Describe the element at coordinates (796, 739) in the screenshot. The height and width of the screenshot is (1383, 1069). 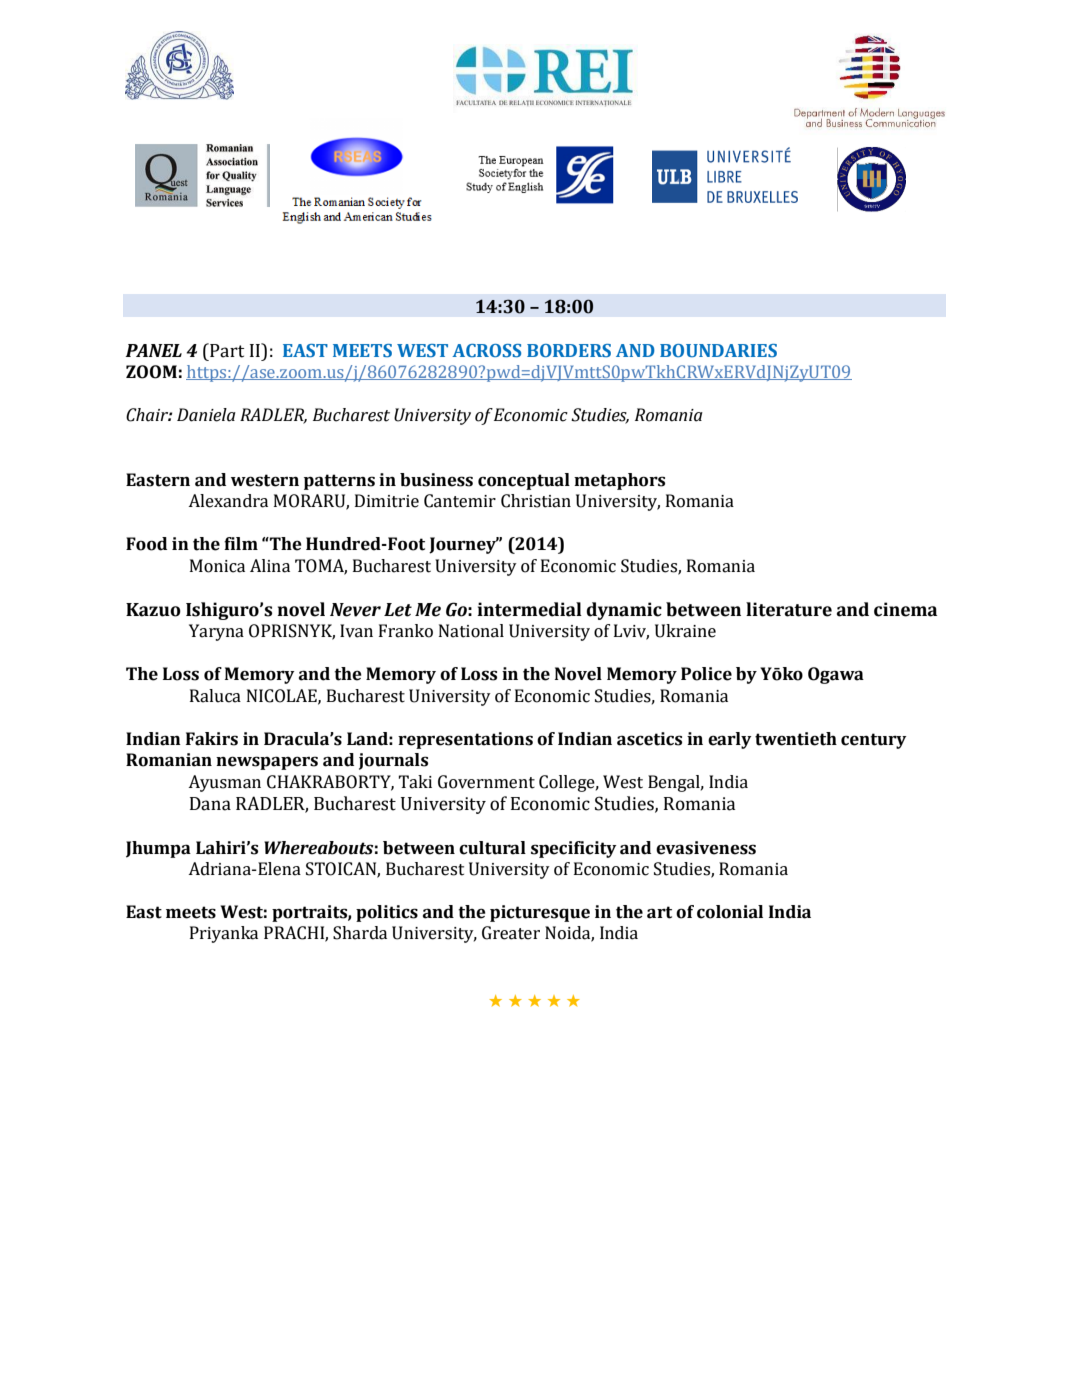
I see `twentieth` at that location.
